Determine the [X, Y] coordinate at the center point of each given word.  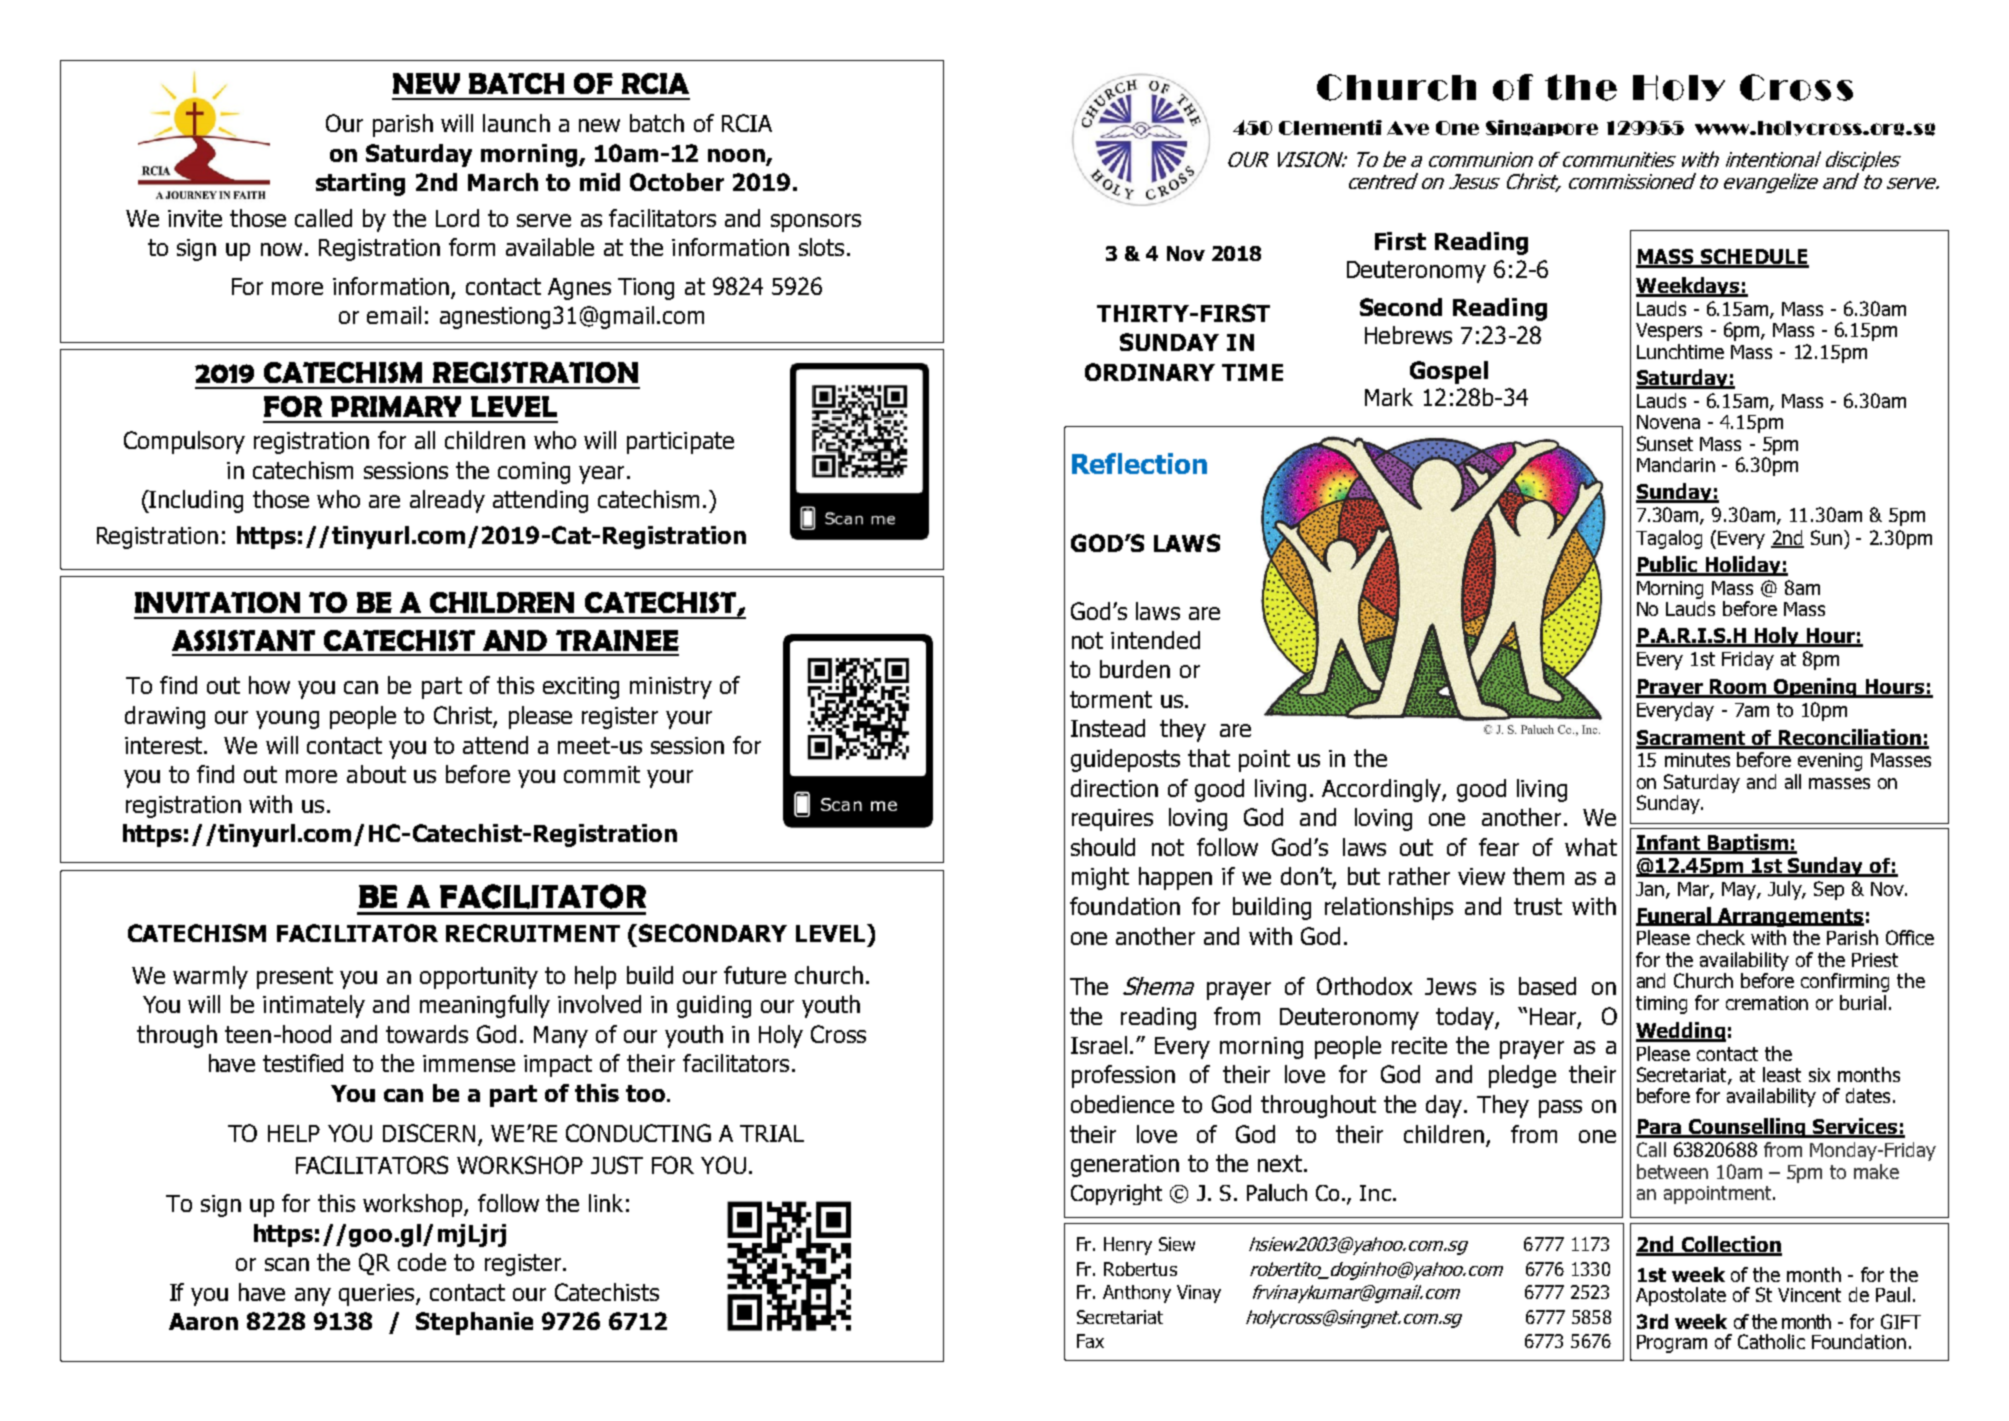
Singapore [1542, 128]
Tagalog [1669, 539]
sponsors [816, 223]
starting [360, 184]
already [447, 501]
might [1100, 878]
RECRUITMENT [533, 933]
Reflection [1139, 463]
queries [378, 1295]
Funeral [1675, 916]
